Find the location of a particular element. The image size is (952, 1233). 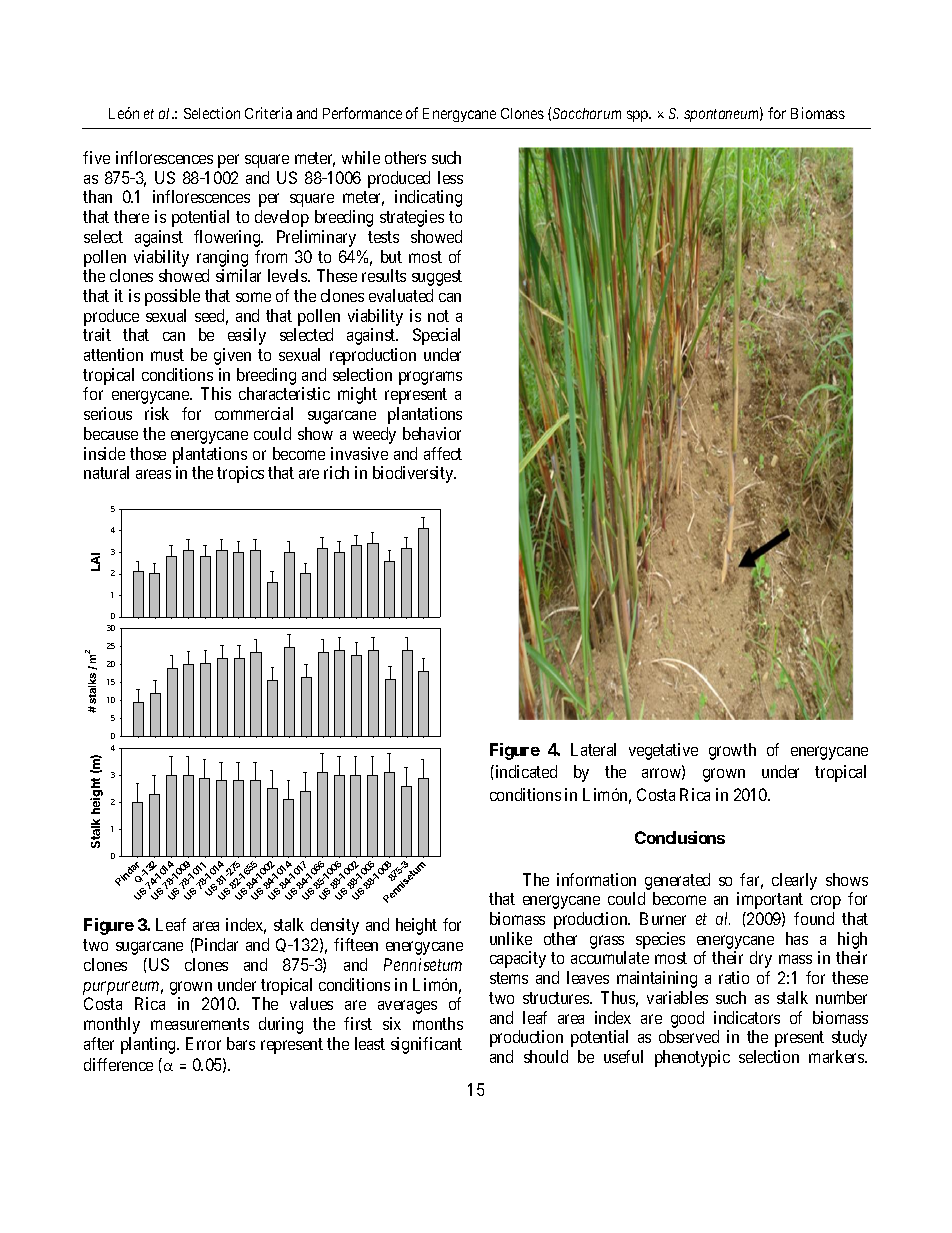

must is located at coordinates (167, 355).
